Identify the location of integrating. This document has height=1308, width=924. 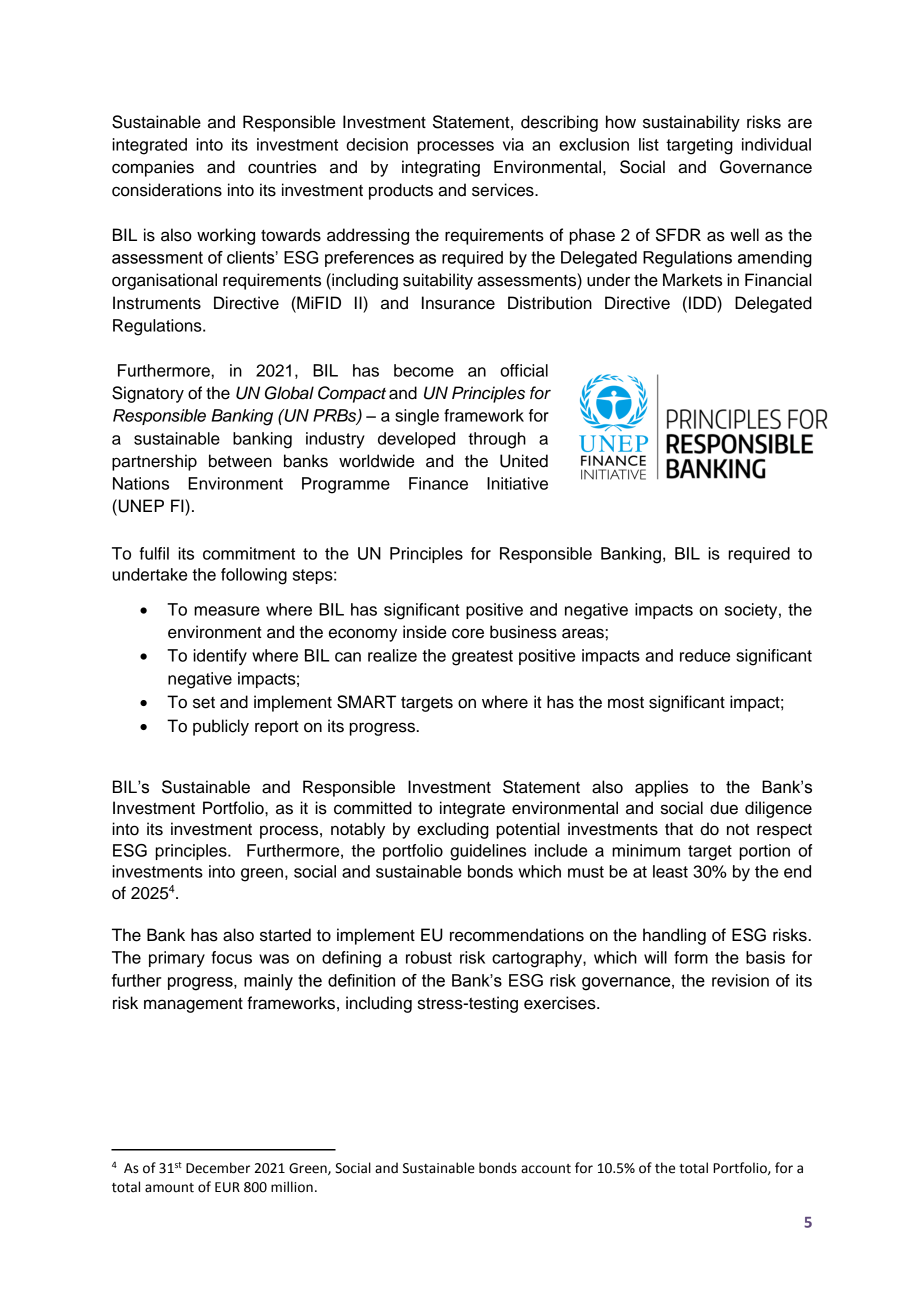
(441, 168).
